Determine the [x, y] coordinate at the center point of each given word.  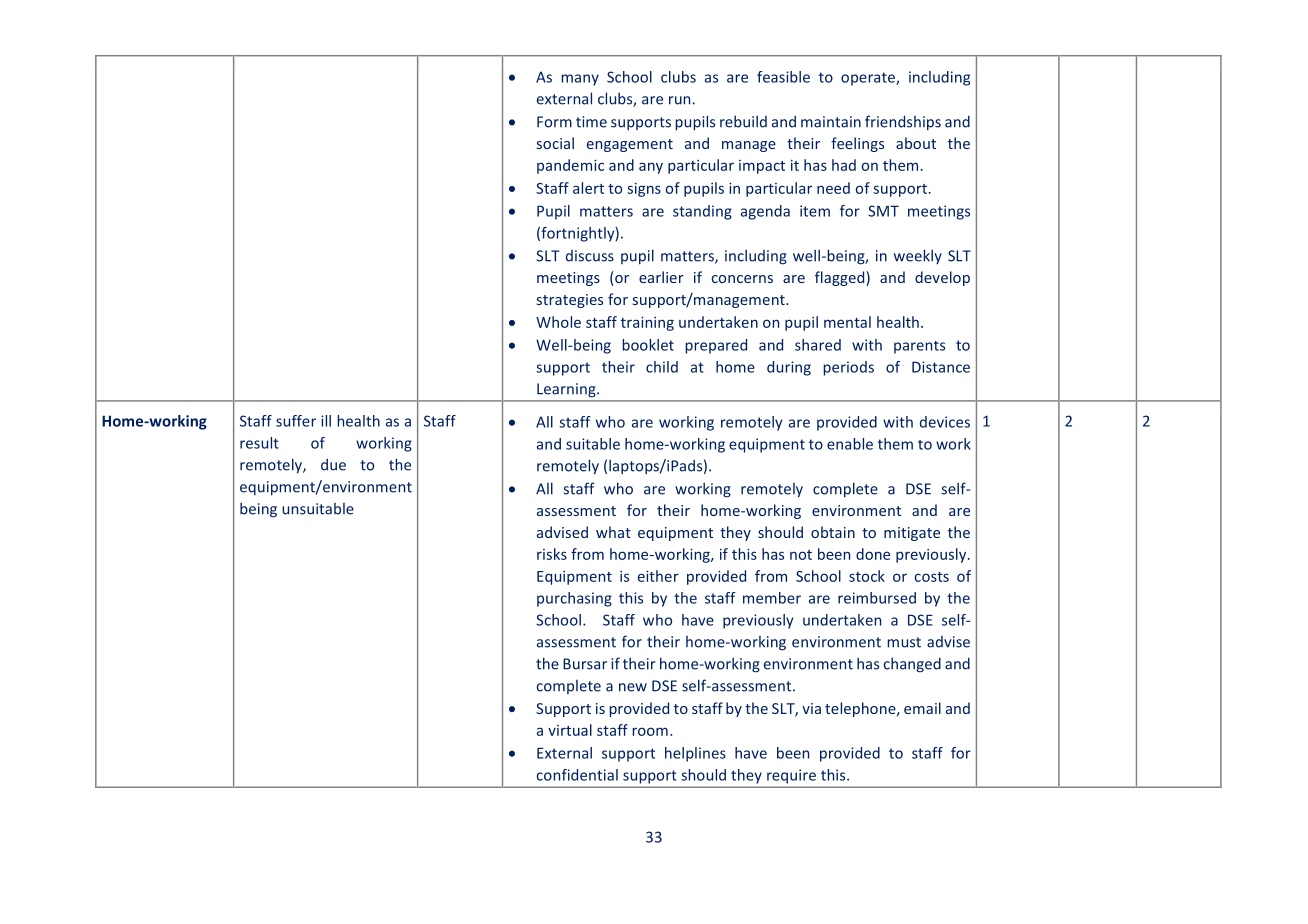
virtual [570, 730]
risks [552, 554]
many [580, 80]
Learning [567, 390]
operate [869, 79]
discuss [590, 256]
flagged [841, 278]
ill [326, 421]
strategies [570, 301]
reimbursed [877, 598]
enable [850, 444]
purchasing [574, 599]
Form [554, 122]
